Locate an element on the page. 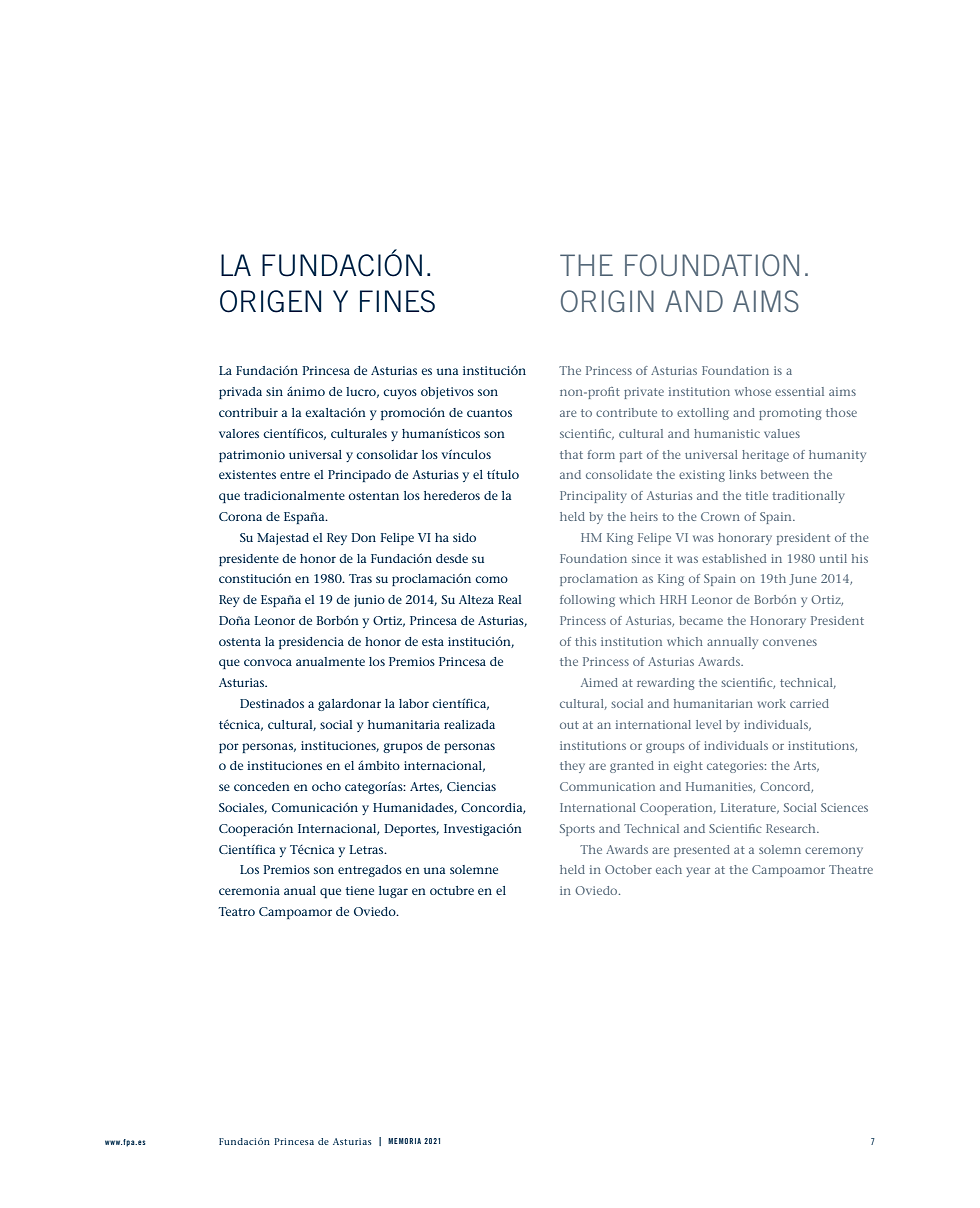 This page has height=1208, width=980. work is located at coordinates (772, 703).
